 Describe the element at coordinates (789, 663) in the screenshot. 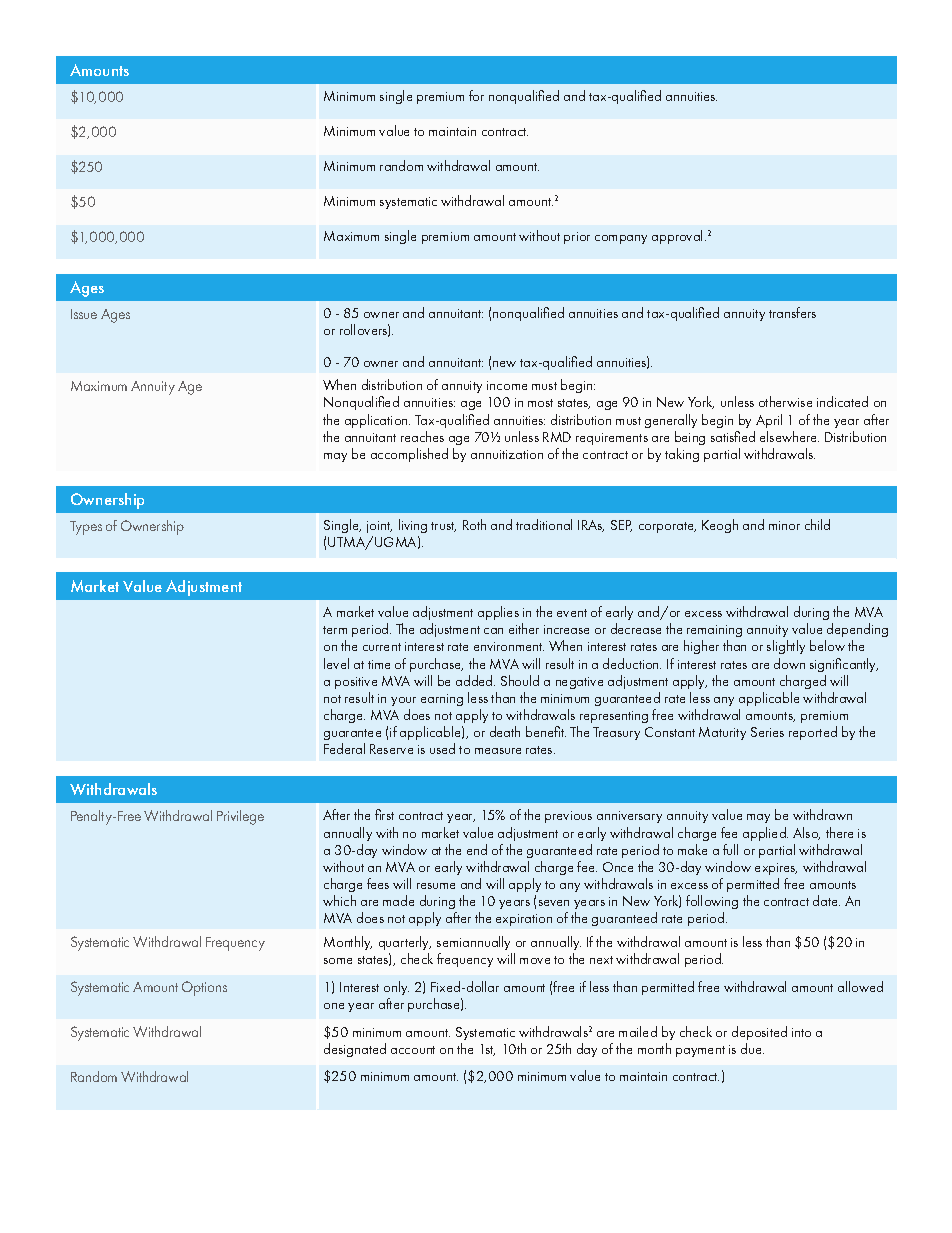

I see `down` at that location.
